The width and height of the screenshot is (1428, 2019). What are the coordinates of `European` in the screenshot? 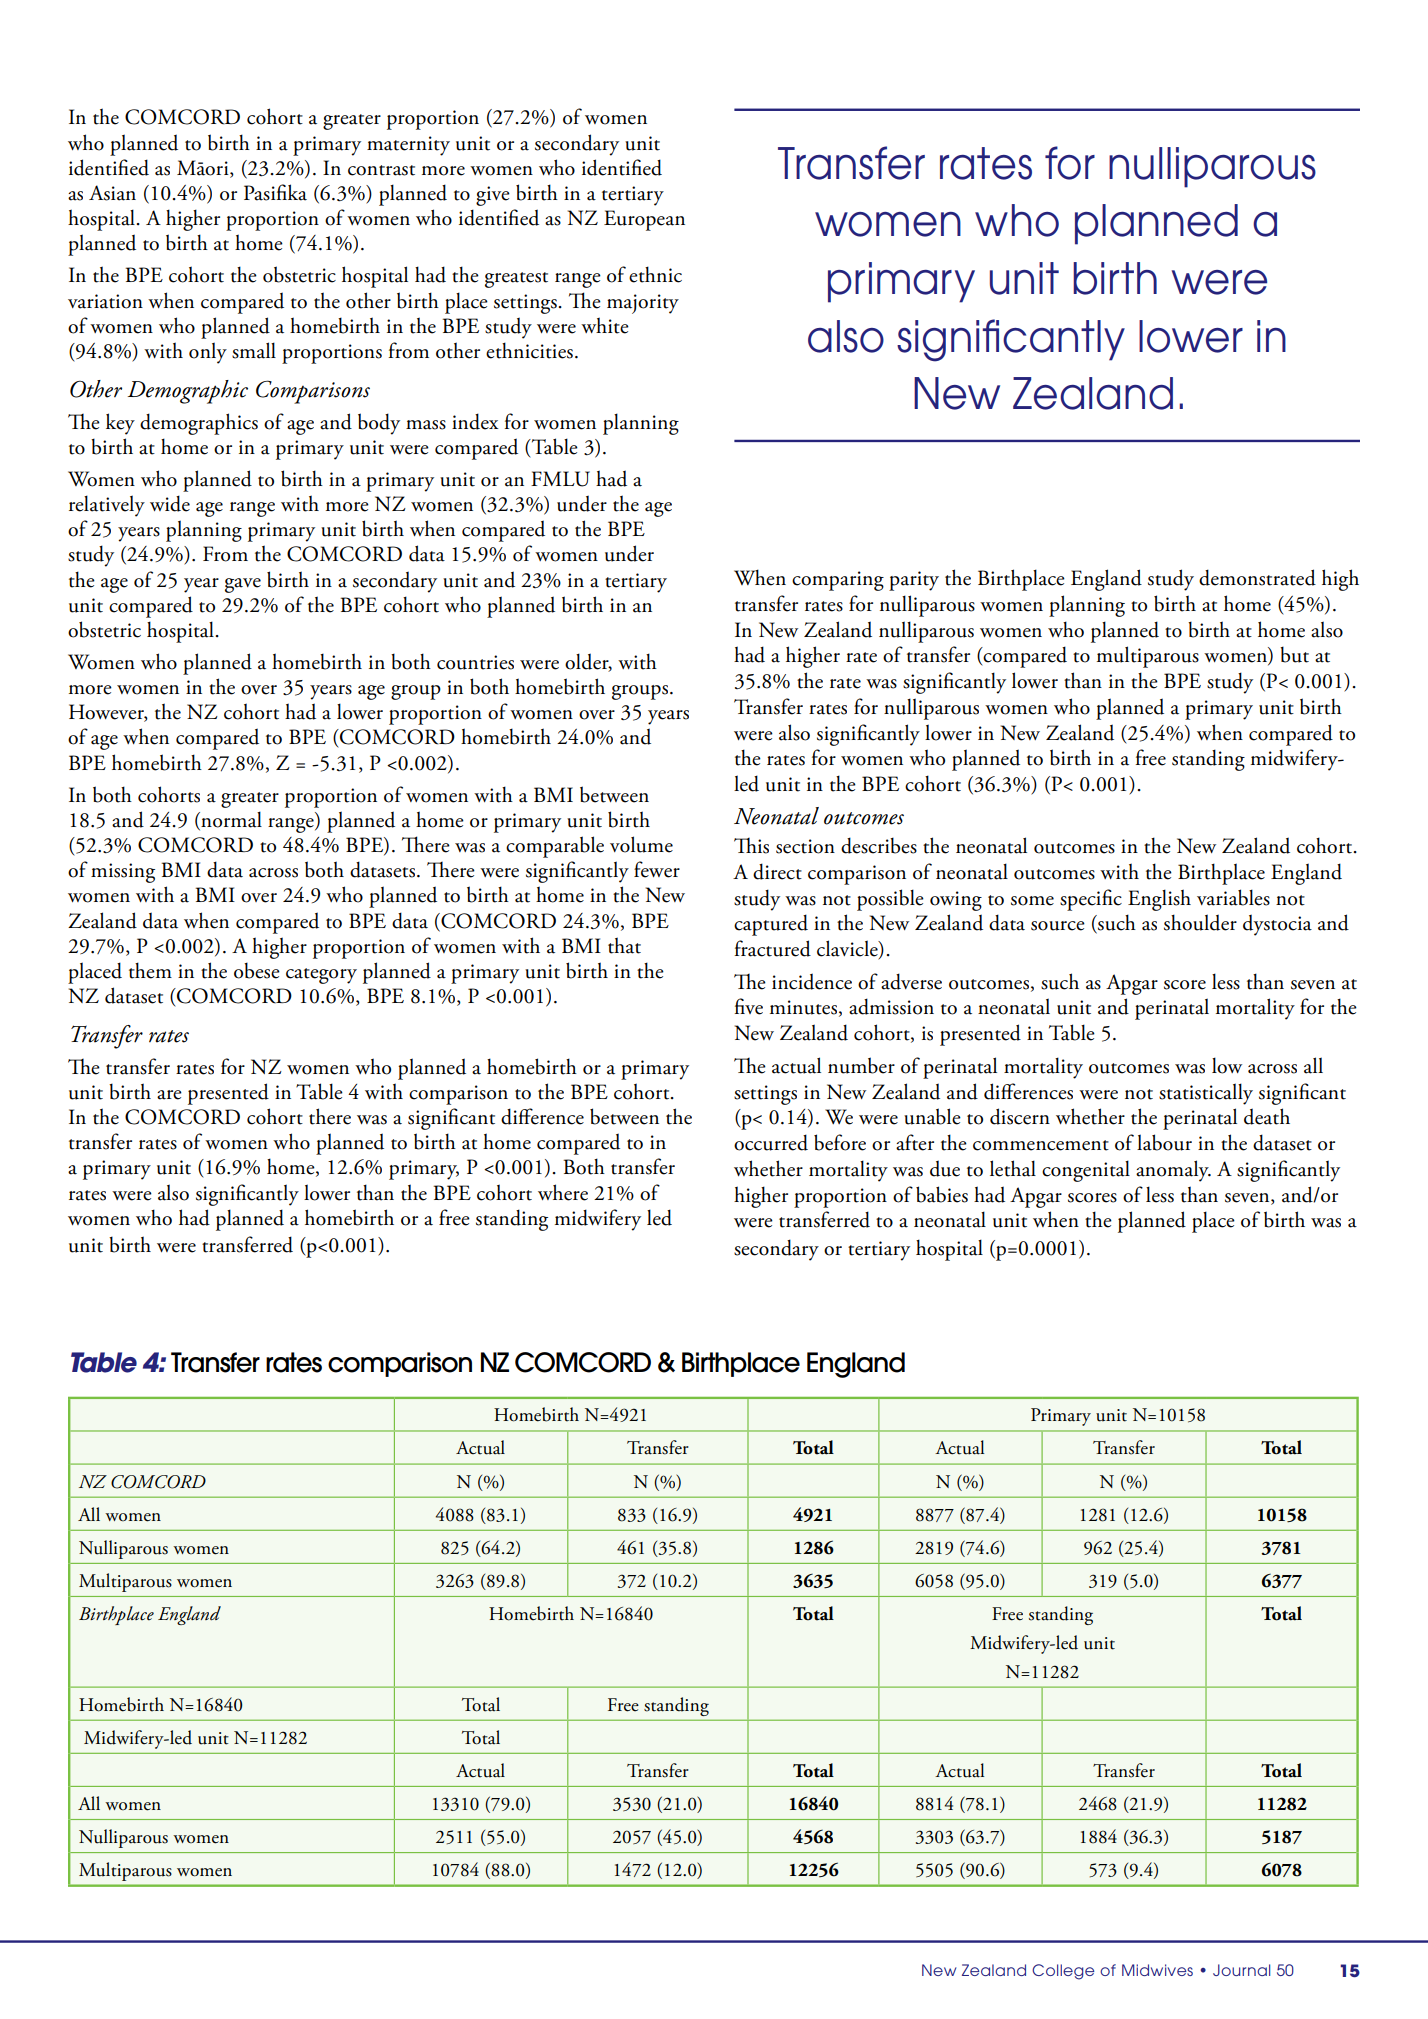 It's located at (644, 220).
